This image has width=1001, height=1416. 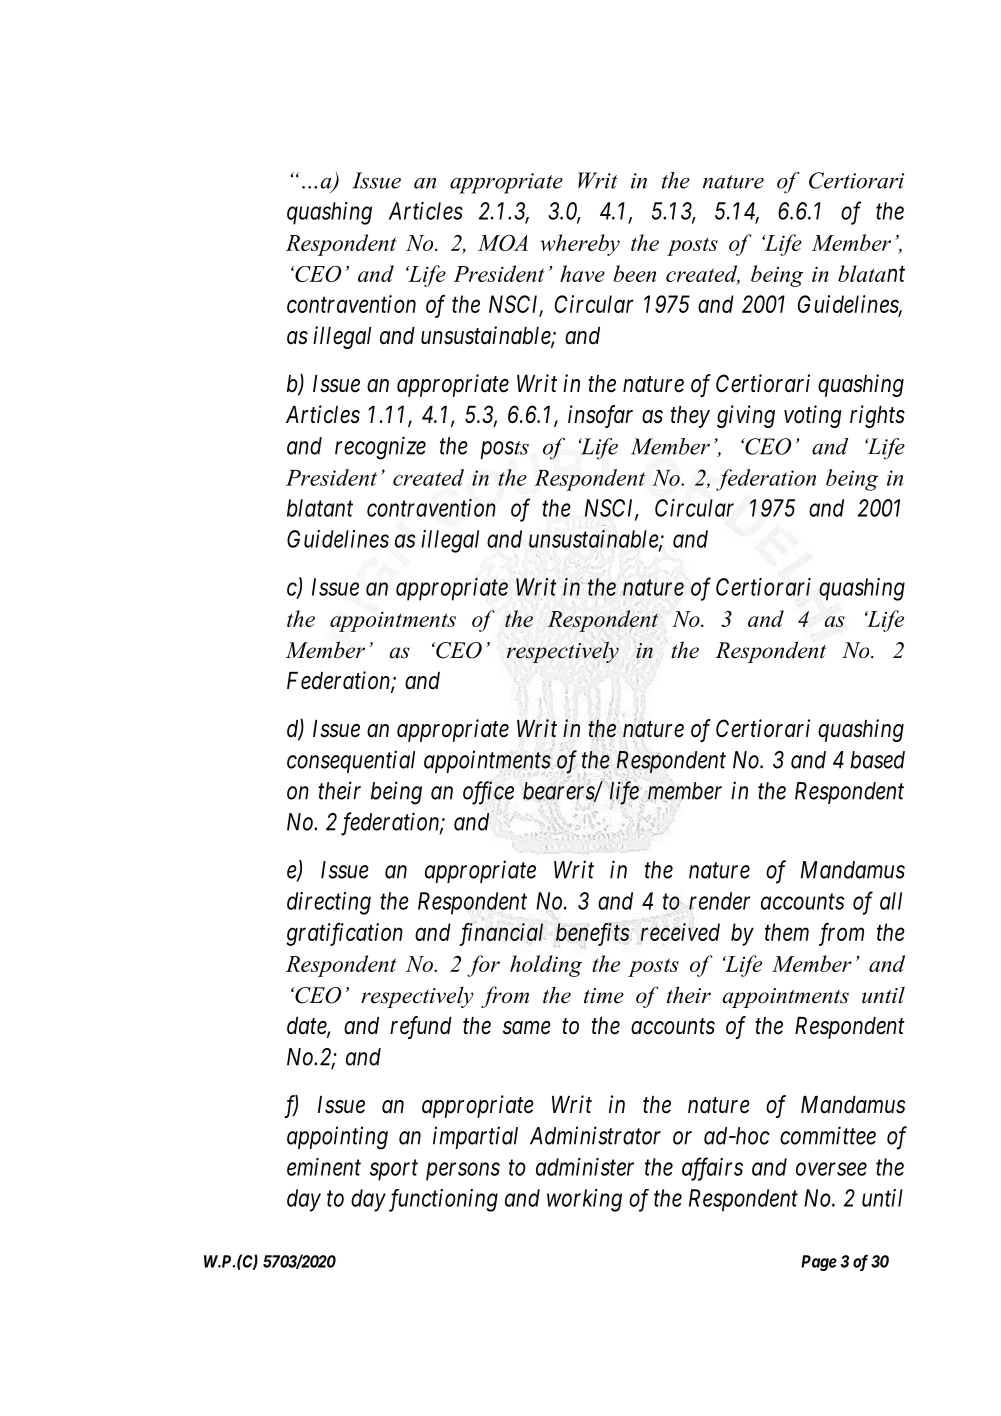 What do you see at coordinates (488, 793) in the image?
I see `office` at bounding box center [488, 793].
